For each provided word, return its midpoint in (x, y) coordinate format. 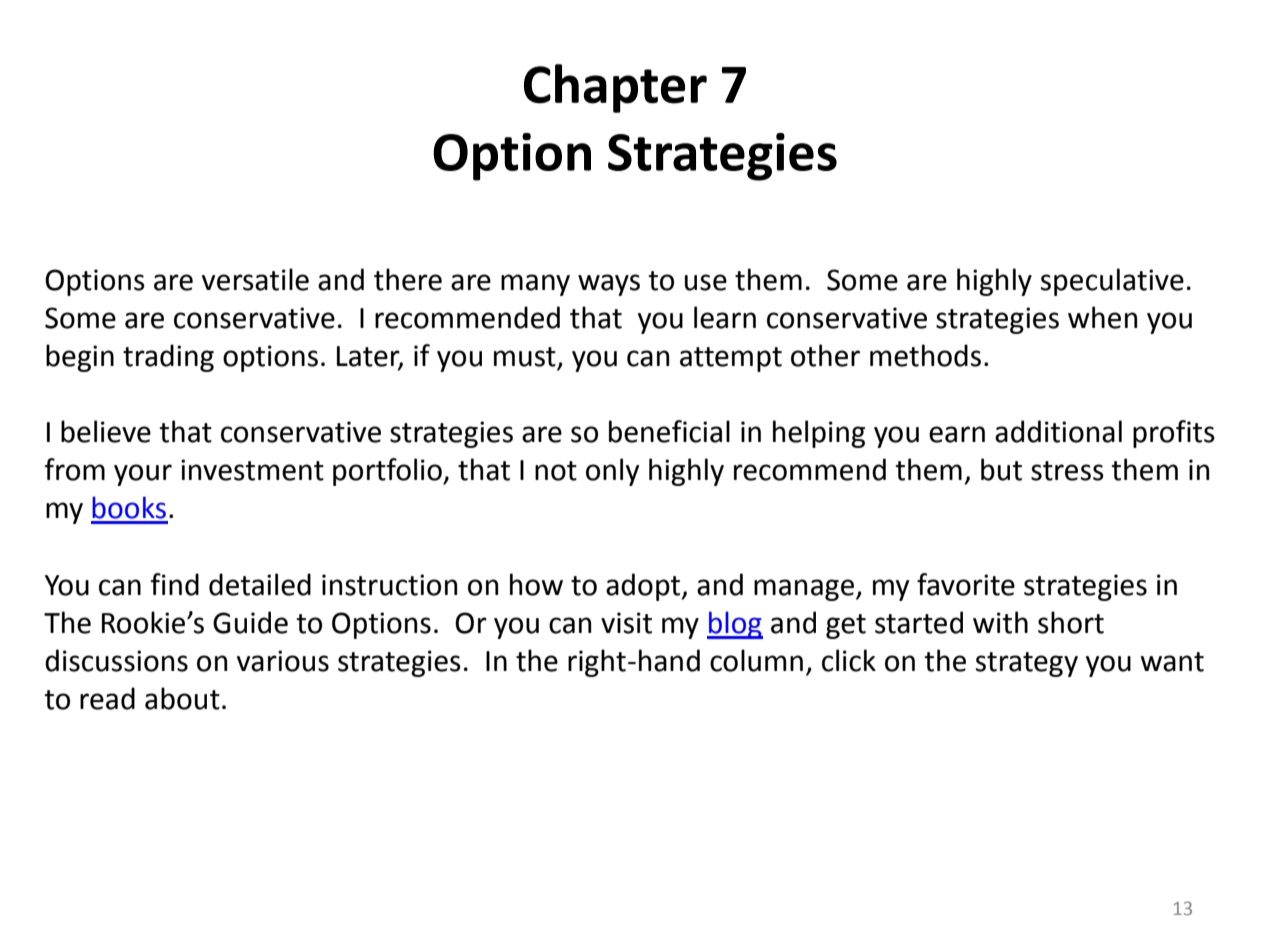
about (182, 698)
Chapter (615, 88)
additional (1058, 431)
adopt (644, 587)
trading (168, 358)
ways (609, 285)
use (706, 282)
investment (252, 470)
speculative (1112, 282)
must (526, 358)
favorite (966, 584)
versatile (255, 279)
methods (925, 355)
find (175, 584)
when (1102, 317)
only (612, 472)
